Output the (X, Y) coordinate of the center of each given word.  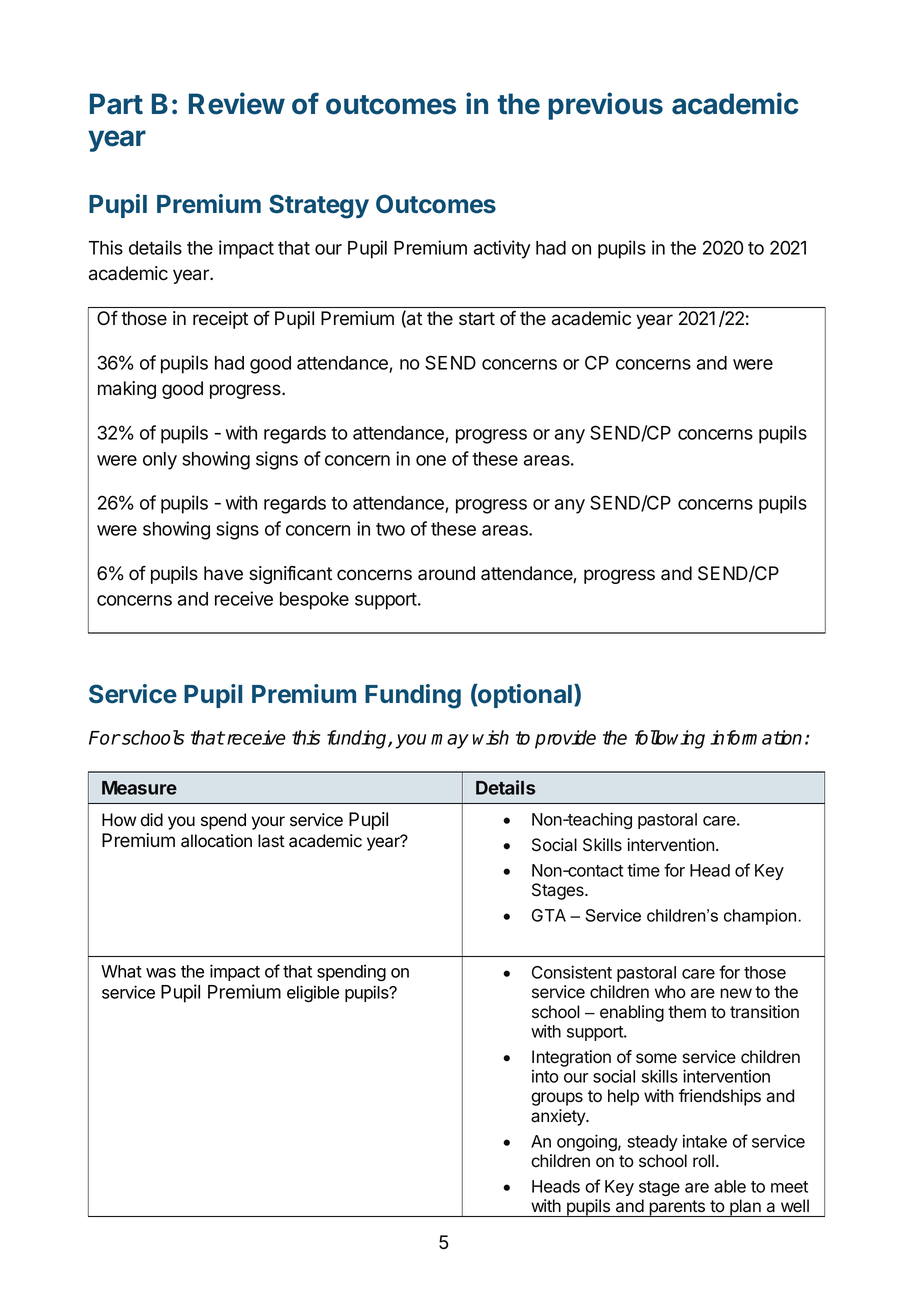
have (223, 573)
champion (761, 917)
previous (605, 106)
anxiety (559, 1117)
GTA (549, 915)
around (446, 573)
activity (502, 249)
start (477, 319)
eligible (313, 994)
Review (237, 103)
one (431, 460)
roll (703, 1160)
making (127, 390)
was (161, 973)
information (756, 737)
